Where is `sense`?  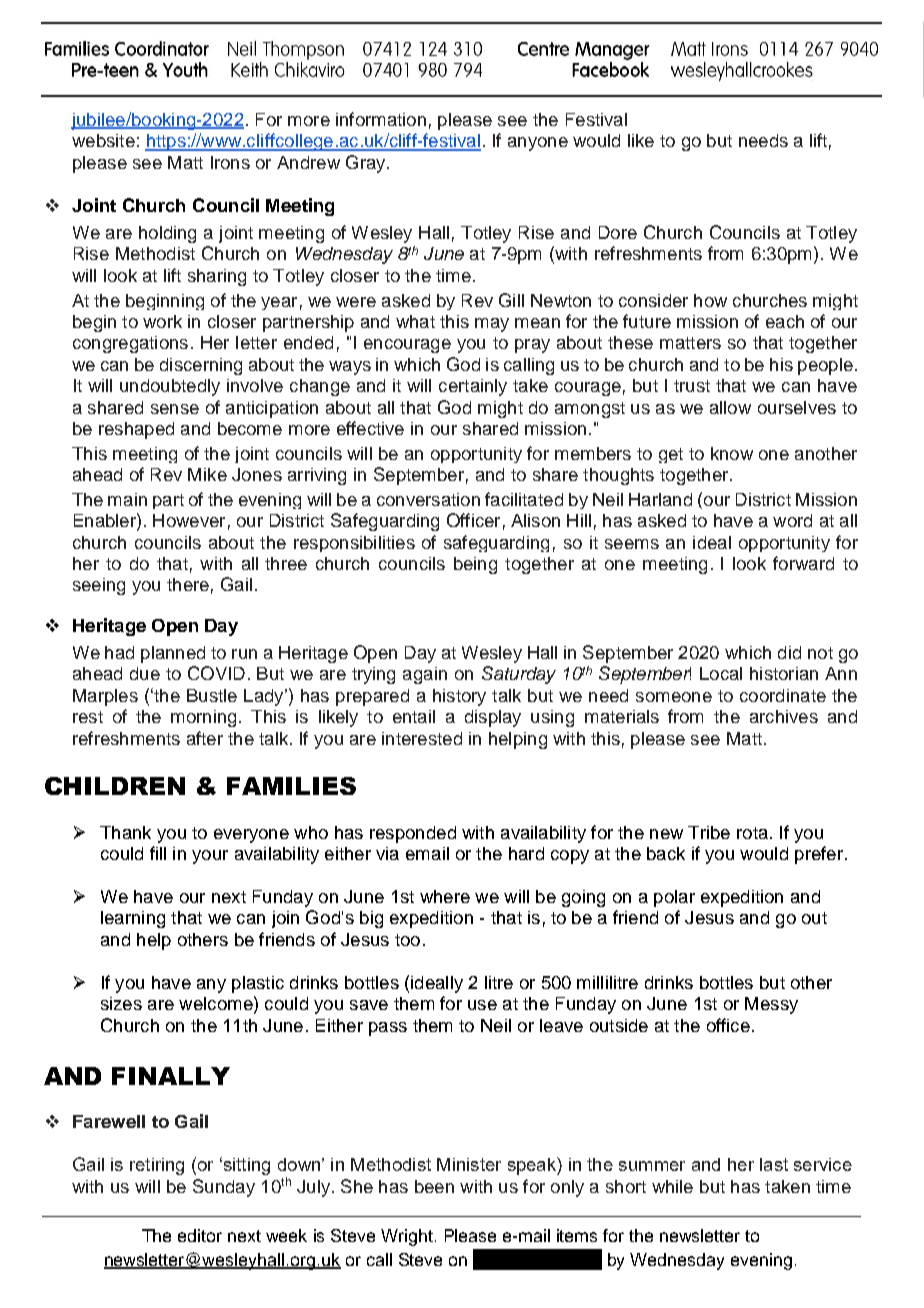
sense is located at coordinates (175, 409).
